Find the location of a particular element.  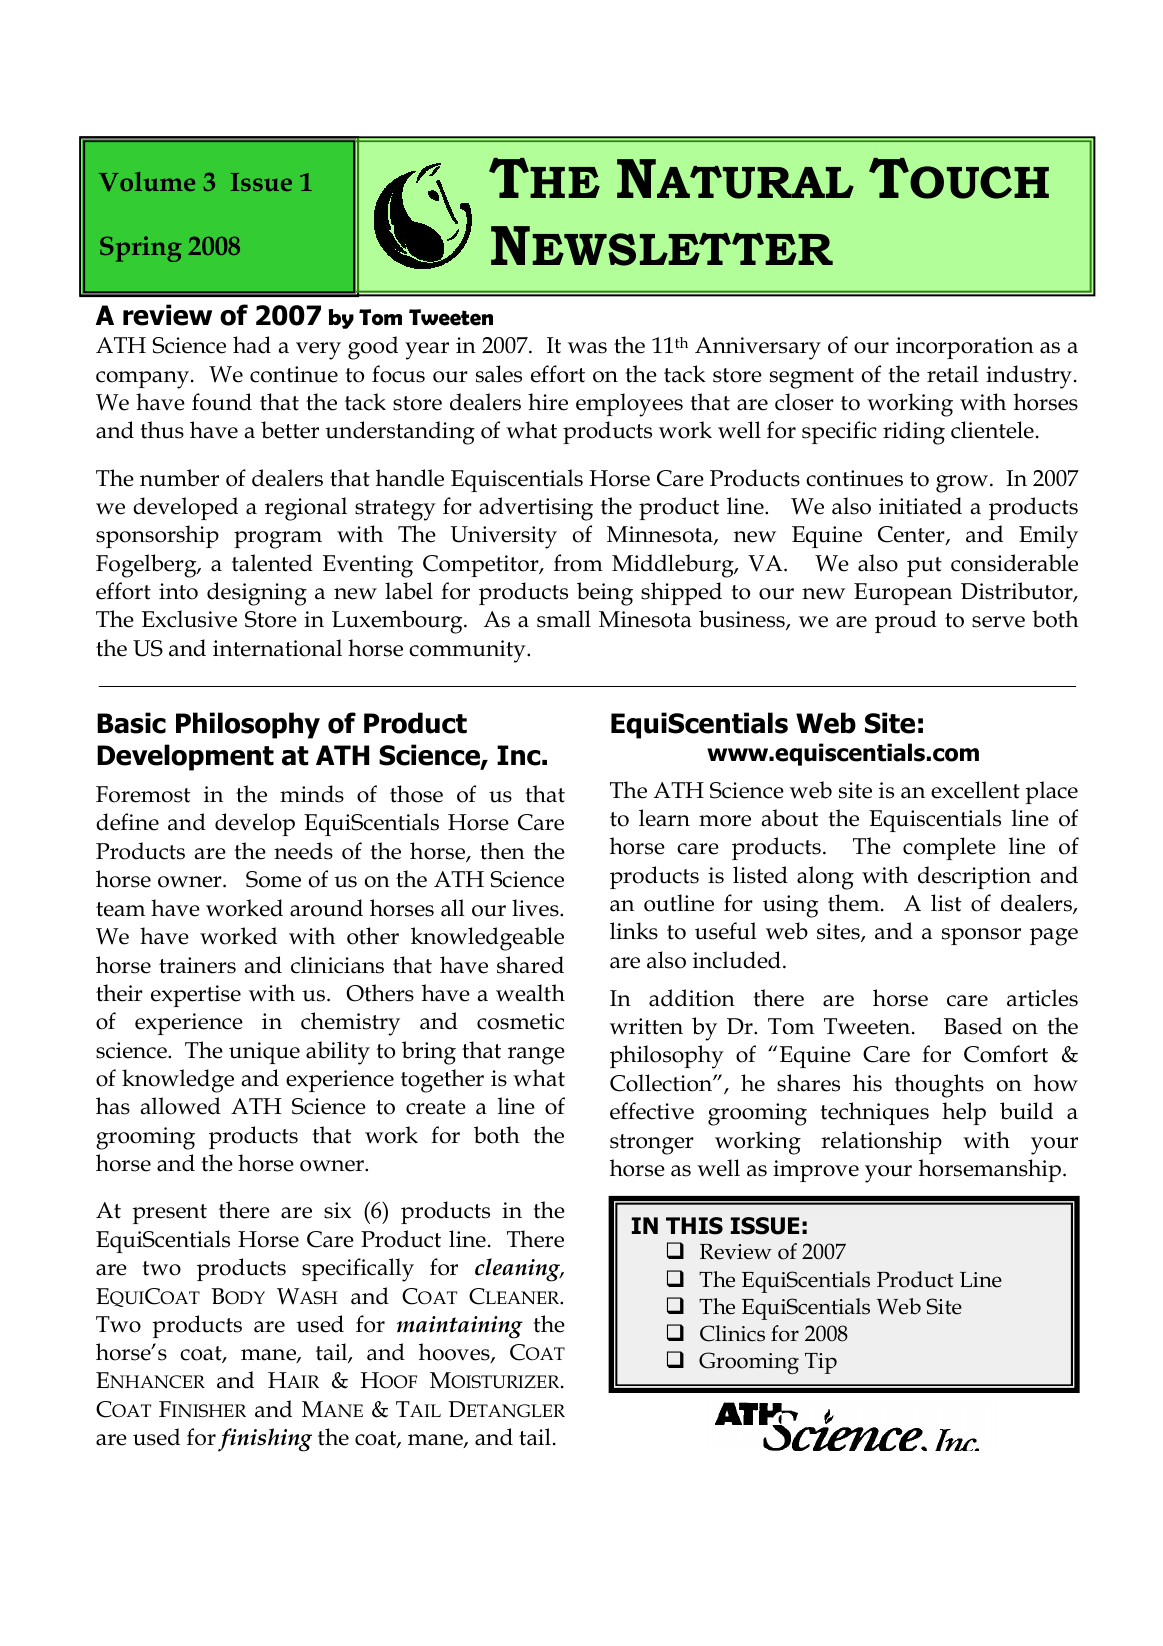

sales is located at coordinates (499, 374).
